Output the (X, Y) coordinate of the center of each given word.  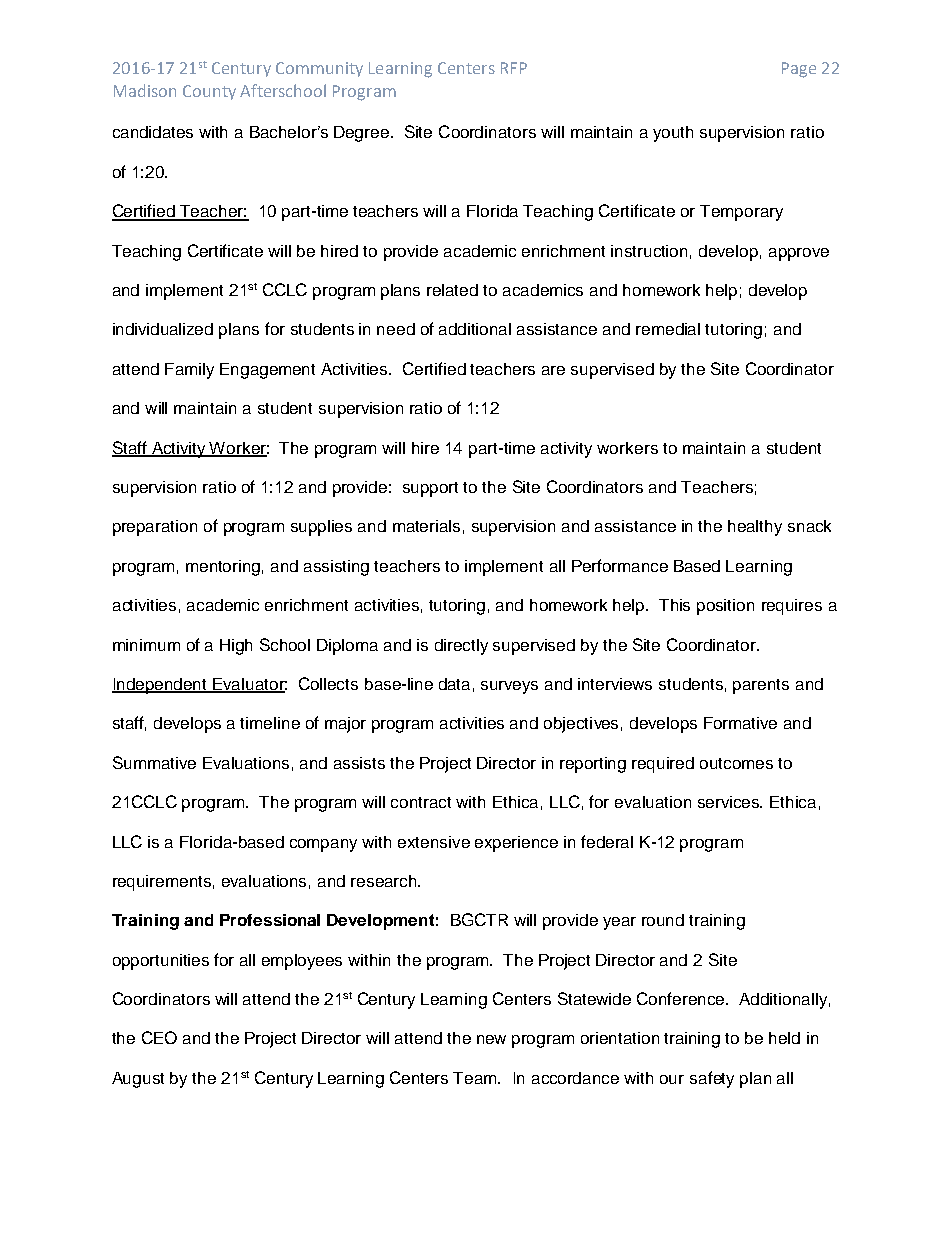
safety (712, 1079)
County (209, 92)
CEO (159, 1037)
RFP (514, 68)
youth (673, 134)
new (491, 1039)
